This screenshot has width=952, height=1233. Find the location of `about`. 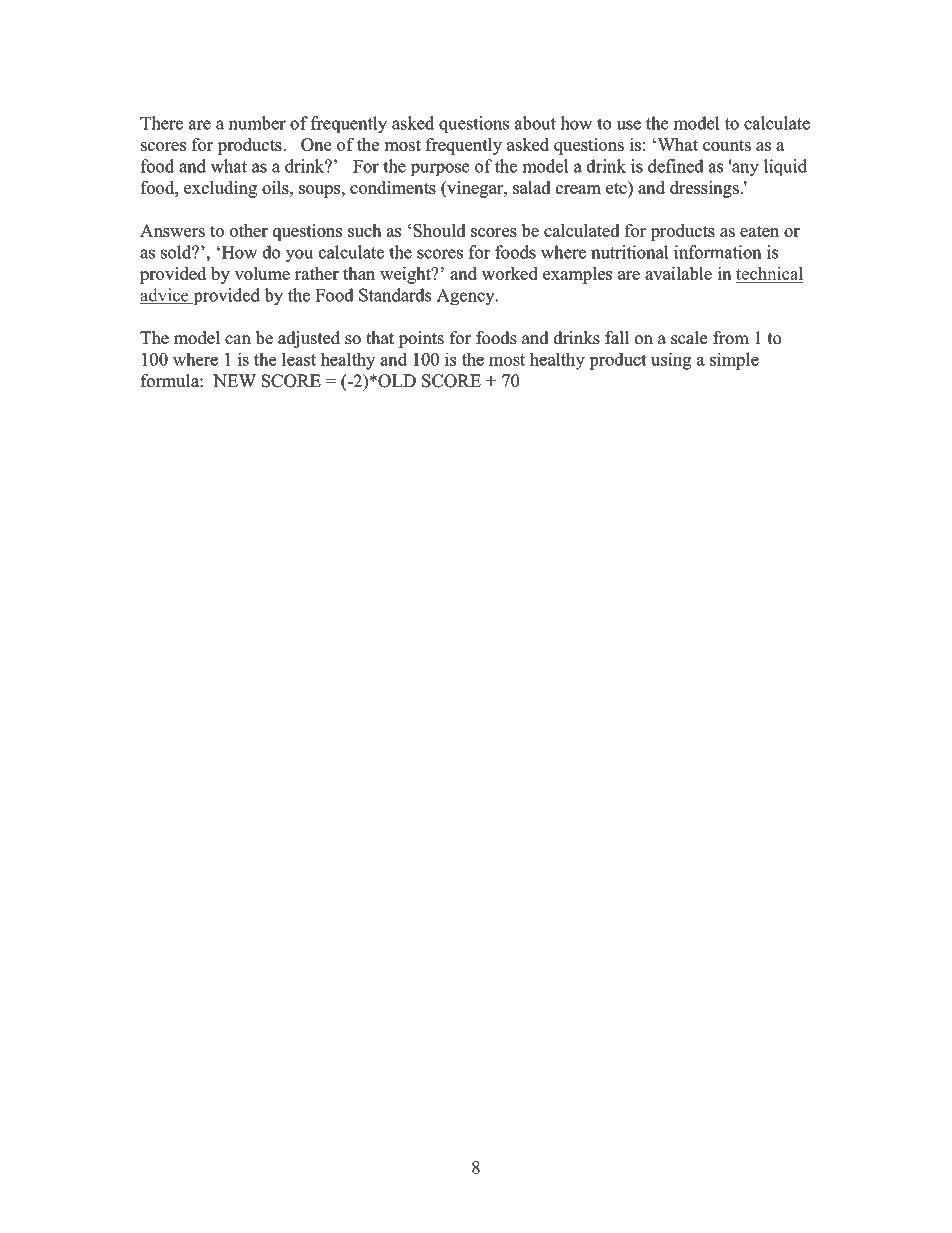

about is located at coordinates (535, 123).
